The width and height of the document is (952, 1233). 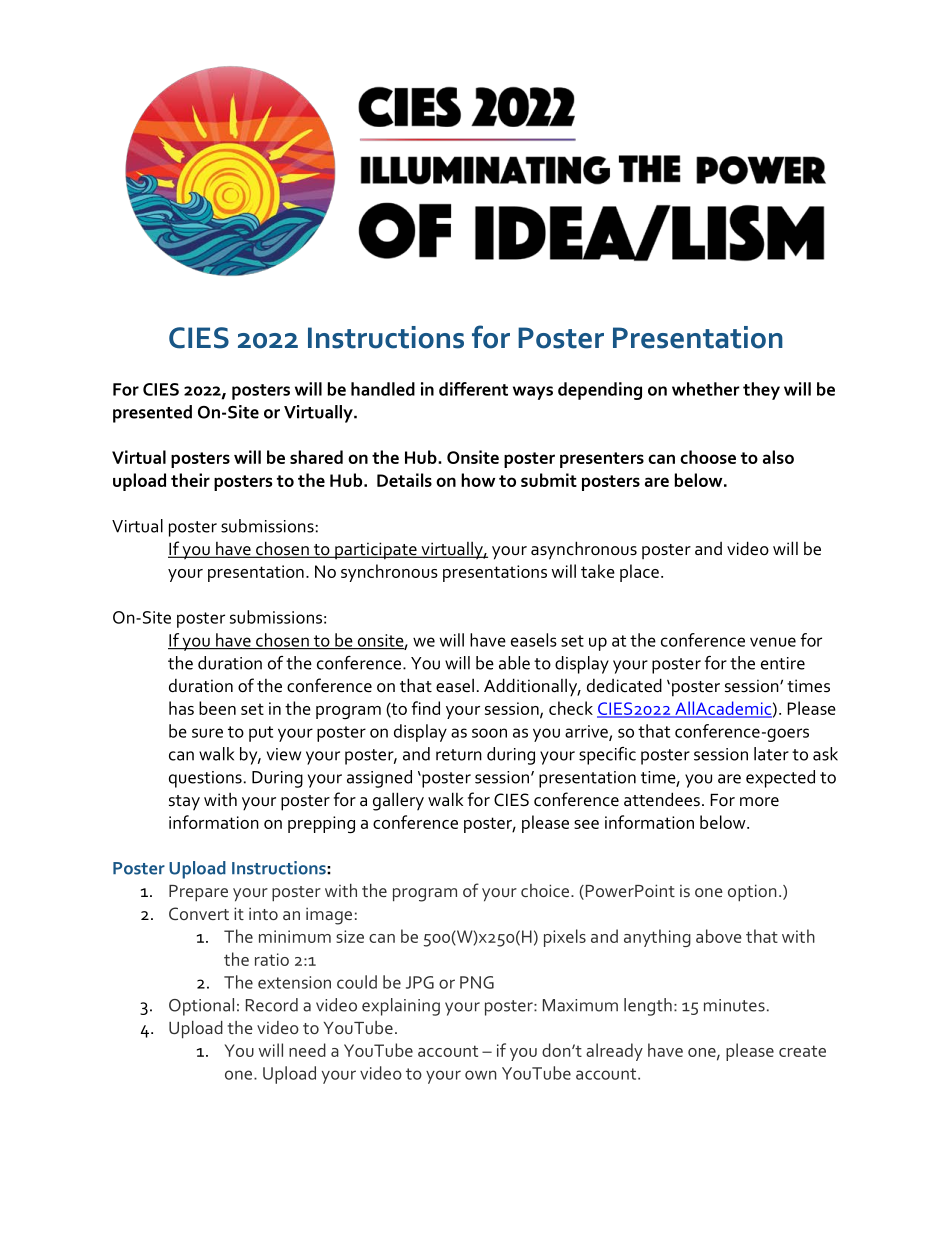 I want to click on they, so click(x=761, y=391).
